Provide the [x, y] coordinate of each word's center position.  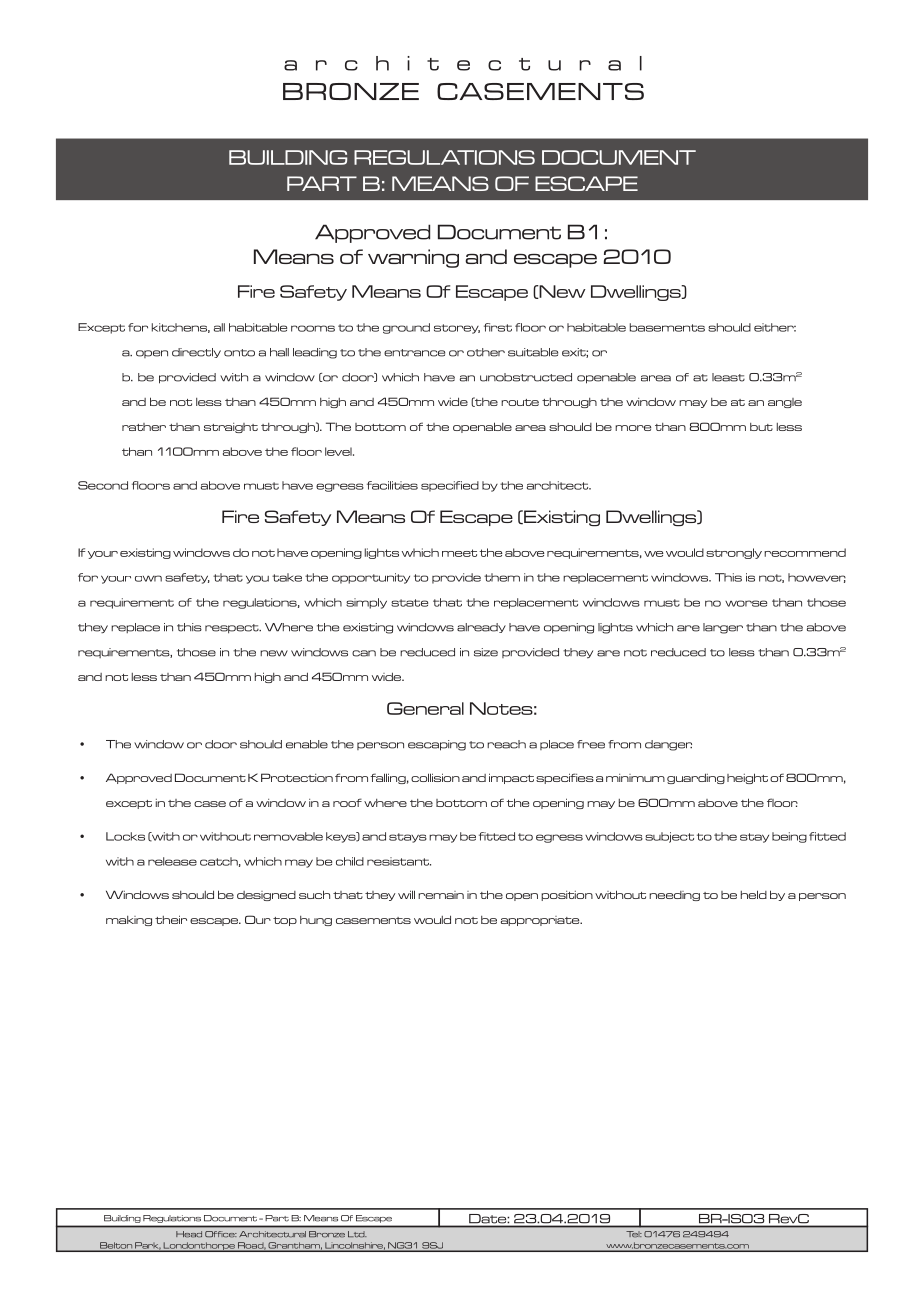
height [747, 778]
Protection [297, 777]
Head [189, 1234]
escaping [437, 745]
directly [196, 353]
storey [457, 329]
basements [667, 327]
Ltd [357, 1234]
